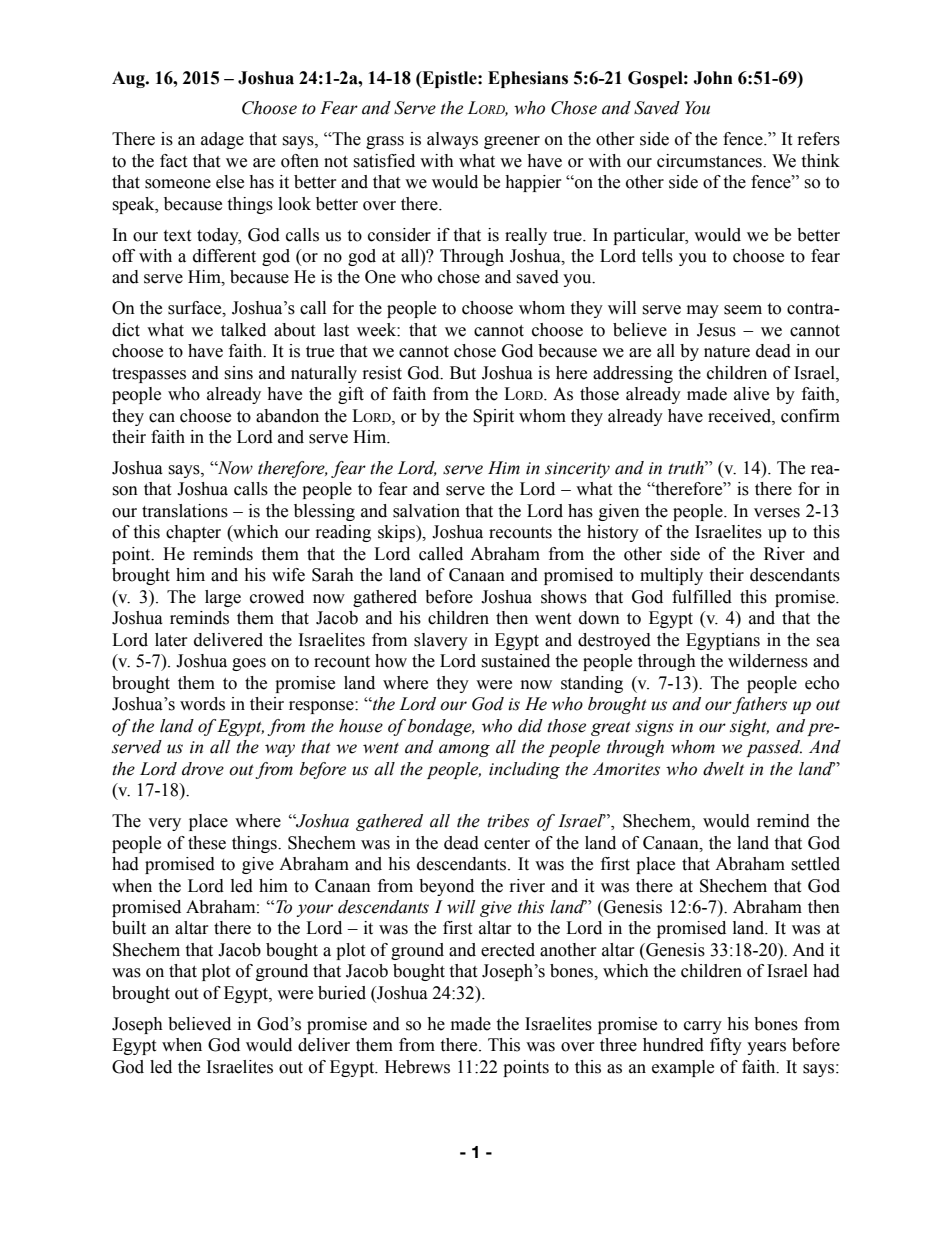 Image resolution: width=952 pixels, height=1233 pixels. I want to click on Hebrews, so click(417, 1067).
